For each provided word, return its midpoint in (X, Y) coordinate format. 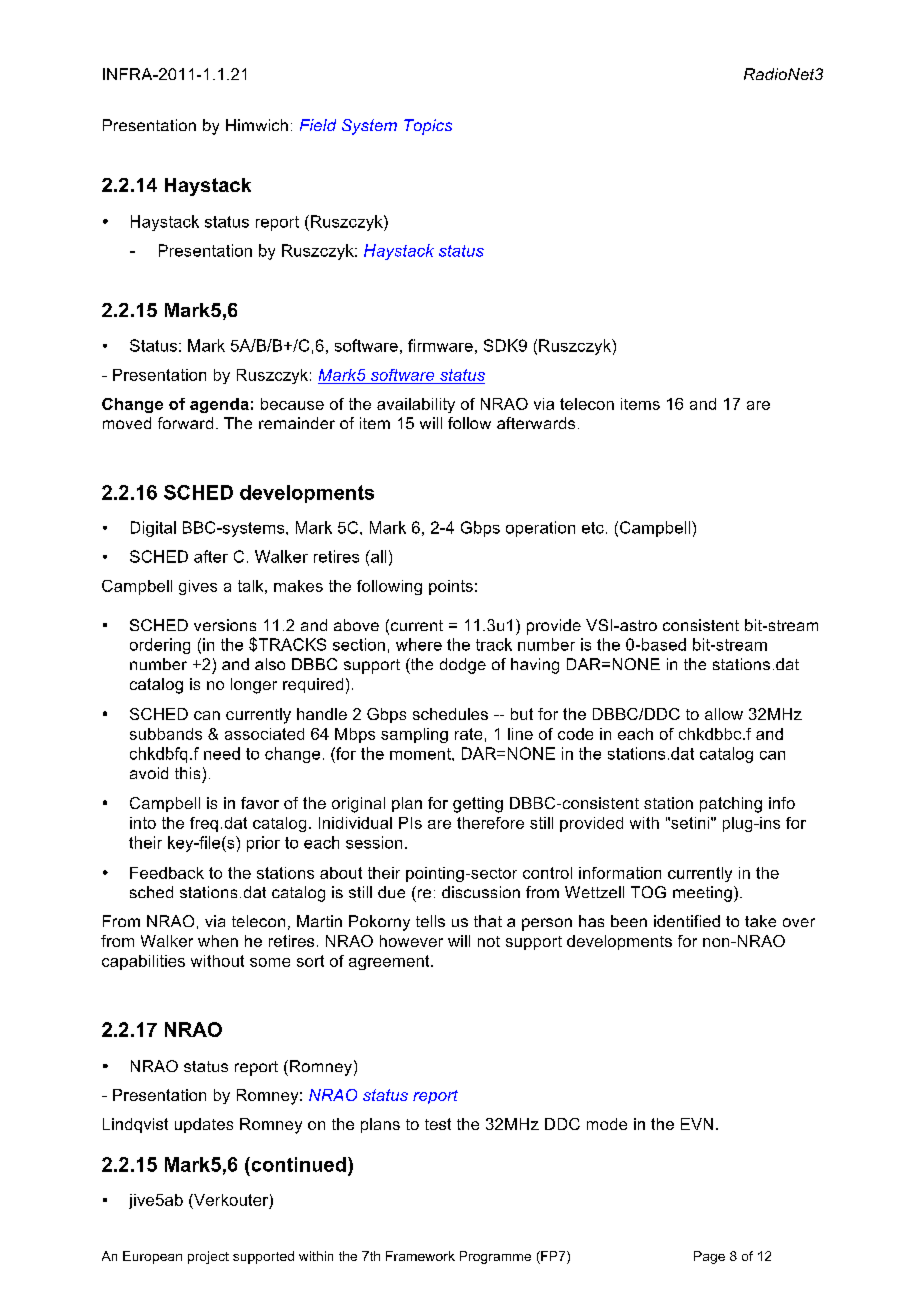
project (208, 1257)
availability (416, 405)
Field (318, 125)
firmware (440, 345)
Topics (428, 127)
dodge (463, 666)
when (218, 941)
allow (724, 714)
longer (254, 686)
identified (687, 921)
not (489, 941)
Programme (495, 1257)
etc (593, 528)
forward (185, 423)
